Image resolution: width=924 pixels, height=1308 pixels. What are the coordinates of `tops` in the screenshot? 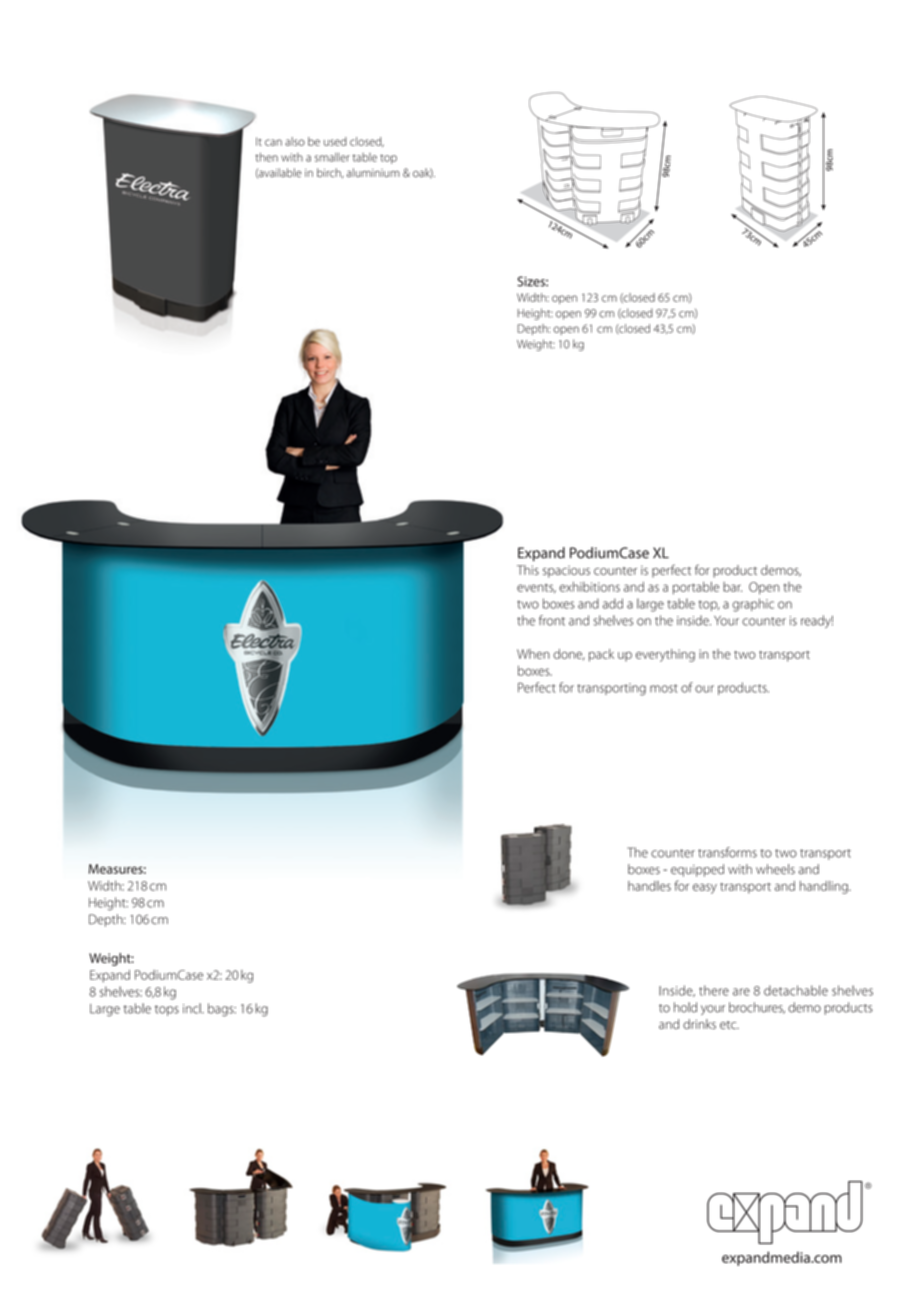 It's located at (167, 1010).
